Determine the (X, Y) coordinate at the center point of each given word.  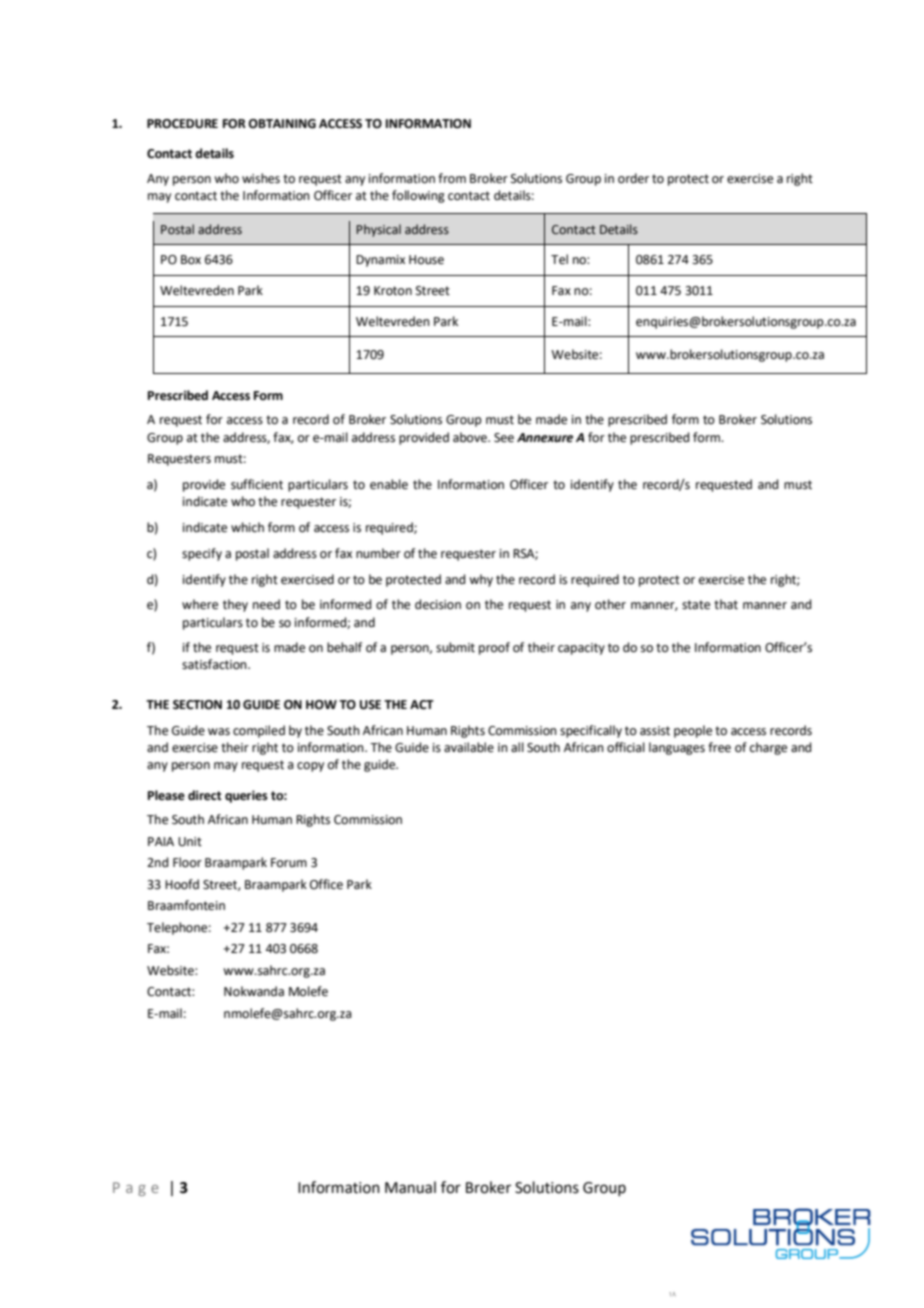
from (452, 178)
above (471, 437)
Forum (289, 862)
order (633, 178)
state (696, 605)
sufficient (257, 484)
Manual (410, 1187)
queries (246, 796)
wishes (261, 178)
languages (677, 748)
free (719, 747)
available (469, 747)
